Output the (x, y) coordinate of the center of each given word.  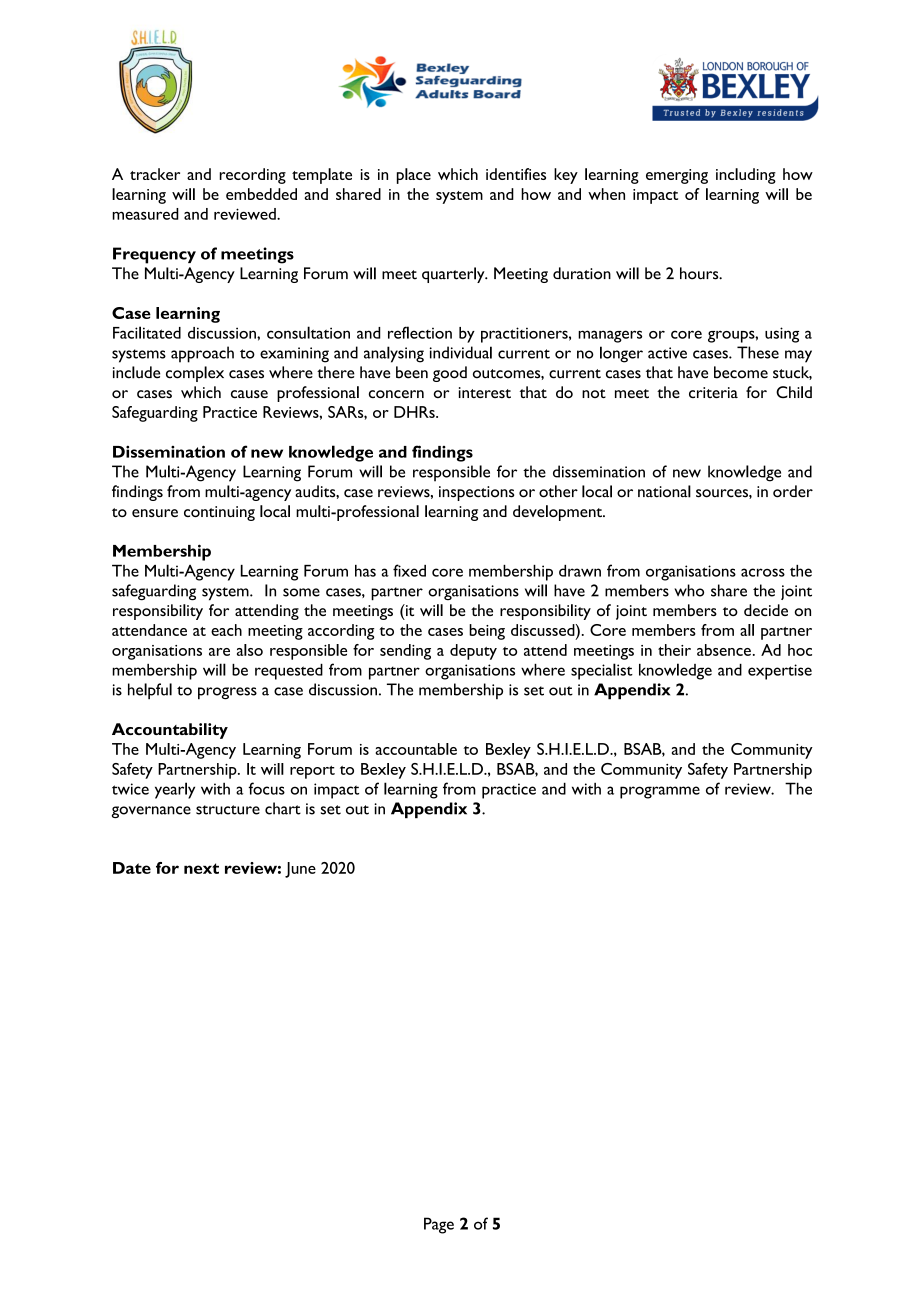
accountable (416, 749)
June (300, 870)
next (201, 868)
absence (724, 650)
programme (660, 792)
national (664, 491)
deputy (473, 652)
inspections (476, 493)
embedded (261, 194)
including (746, 176)
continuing (219, 513)
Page (439, 1225)
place (414, 176)
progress (227, 693)
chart (283, 808)
